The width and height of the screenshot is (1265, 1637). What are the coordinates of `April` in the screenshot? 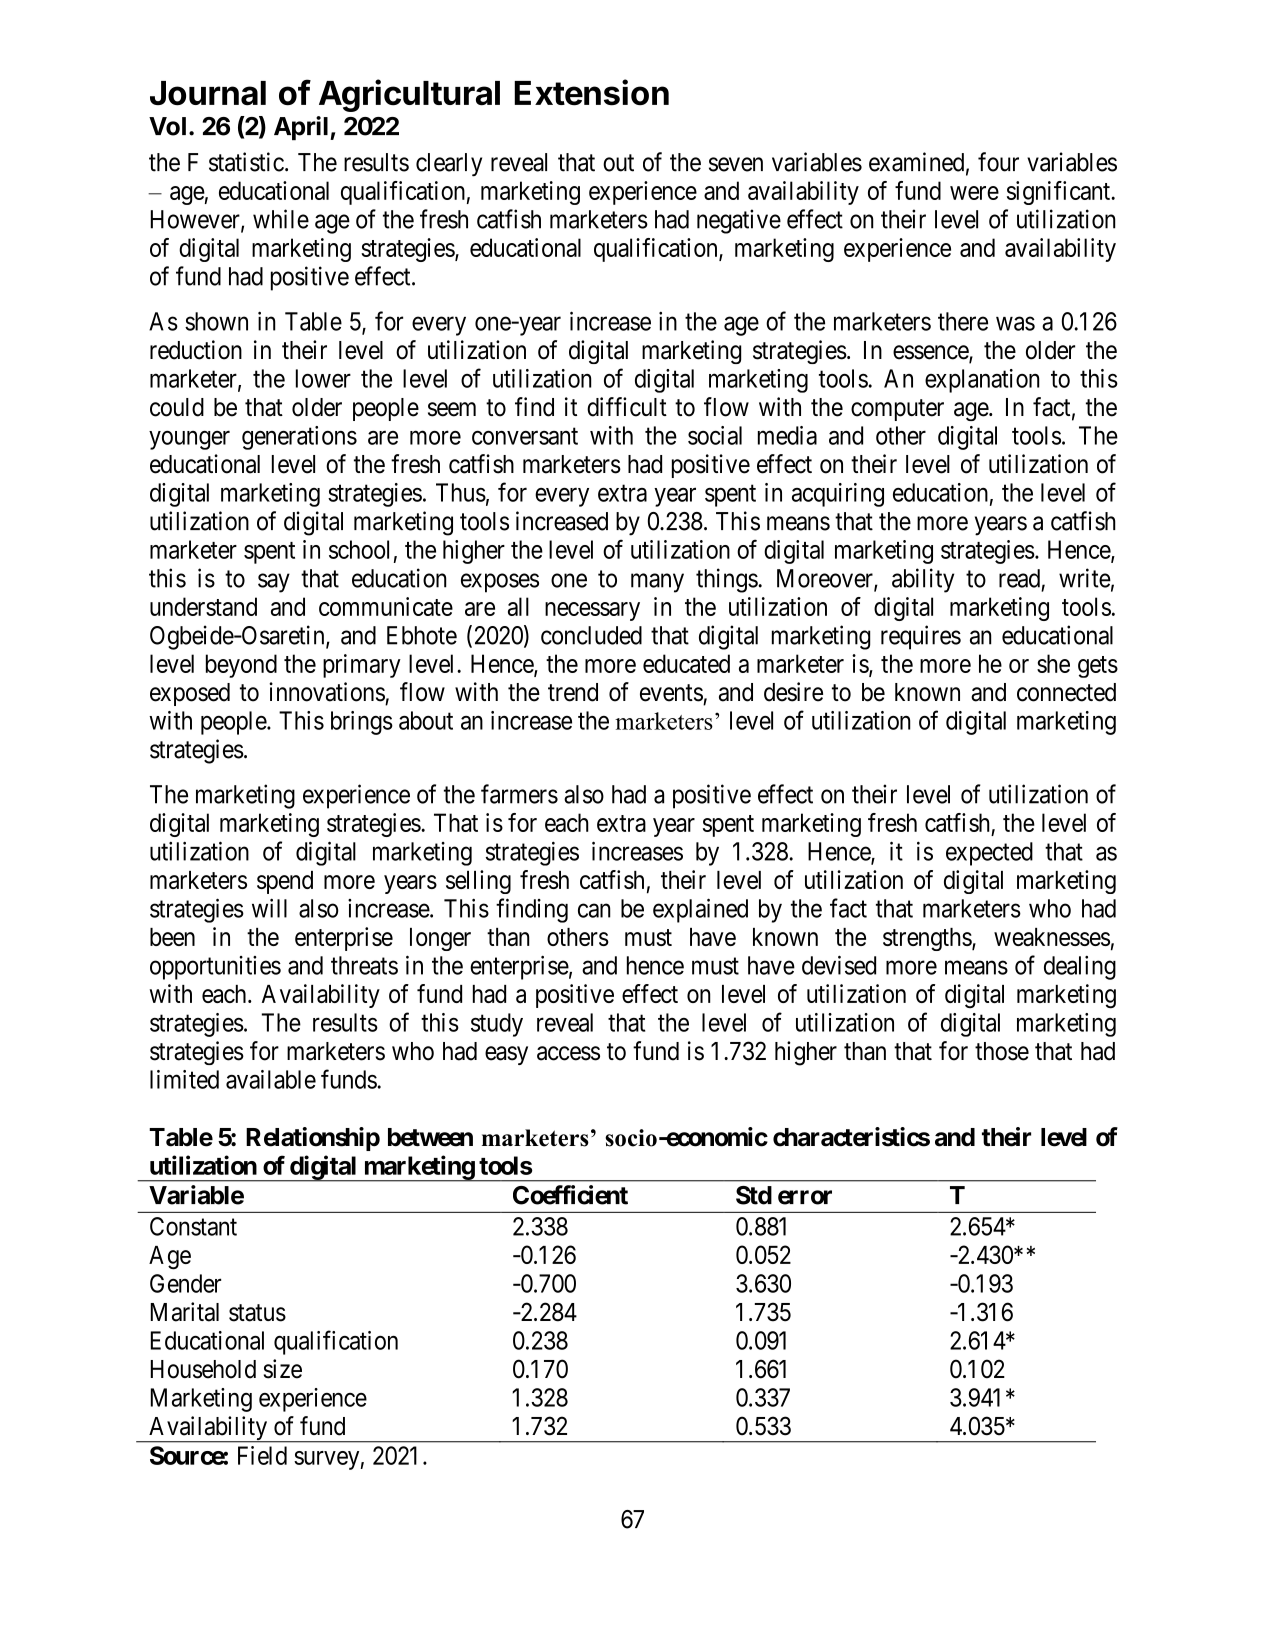 It's located at (301, 128).
